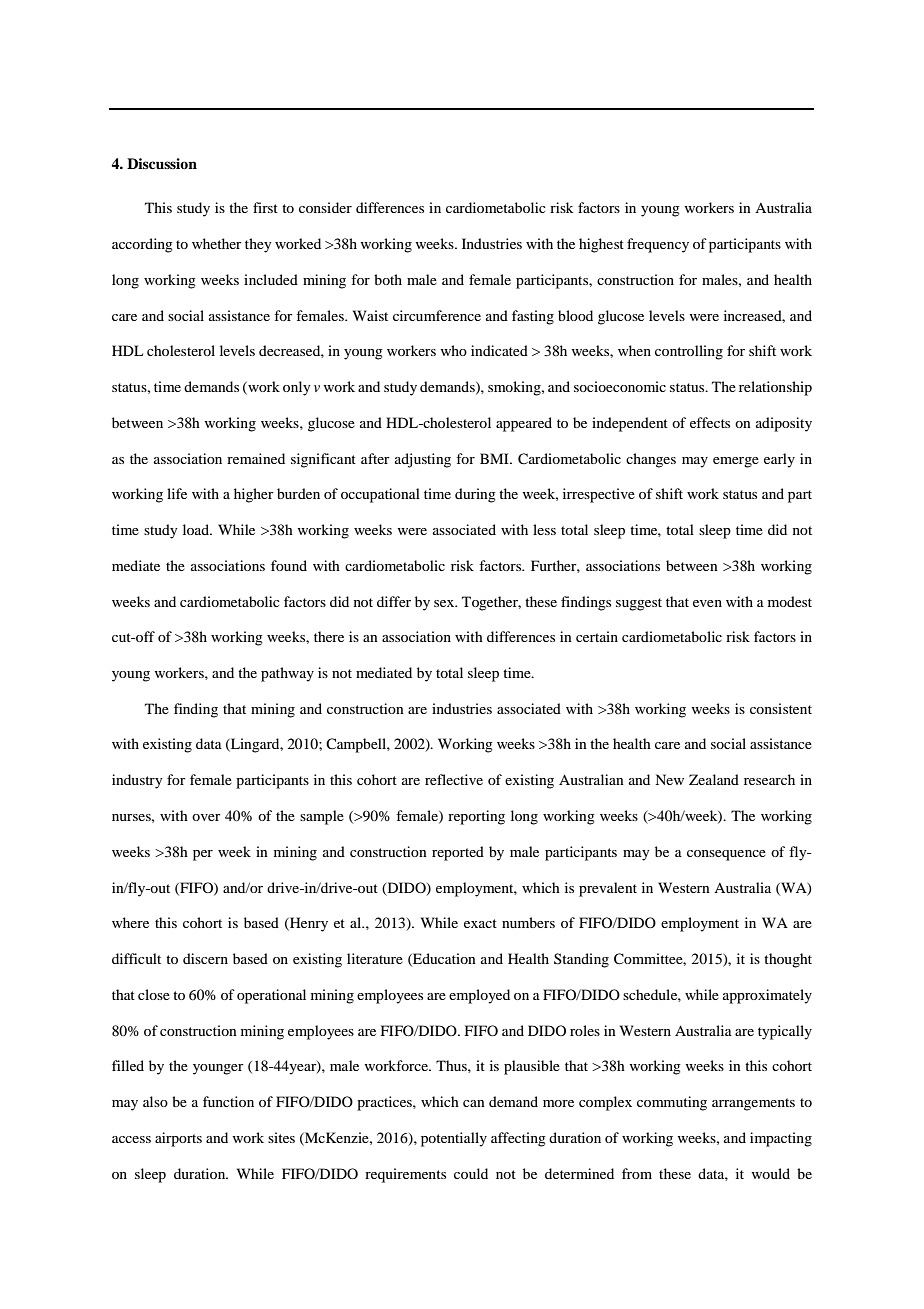 The height and width of the page is (1309, 924). I want to click on reporting, so click(476, 817).
